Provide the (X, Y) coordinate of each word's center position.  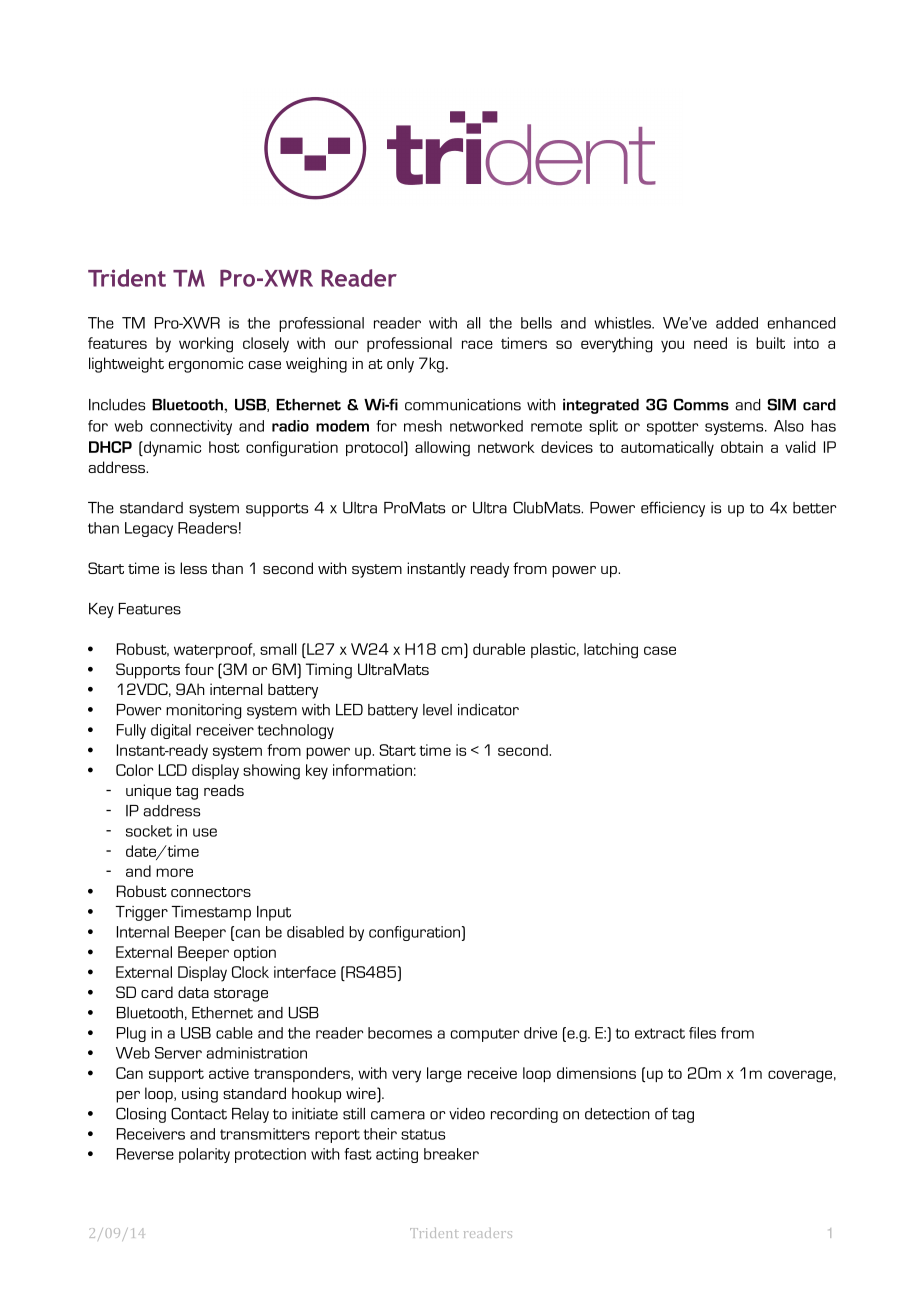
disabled (315, 932)
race (477, 344)
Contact (199, 1113)
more (174, 872)
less (193, 568)
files (702, 1033)
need (710, 343)
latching (611, 651)
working (206, 345)
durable (499, 649)
